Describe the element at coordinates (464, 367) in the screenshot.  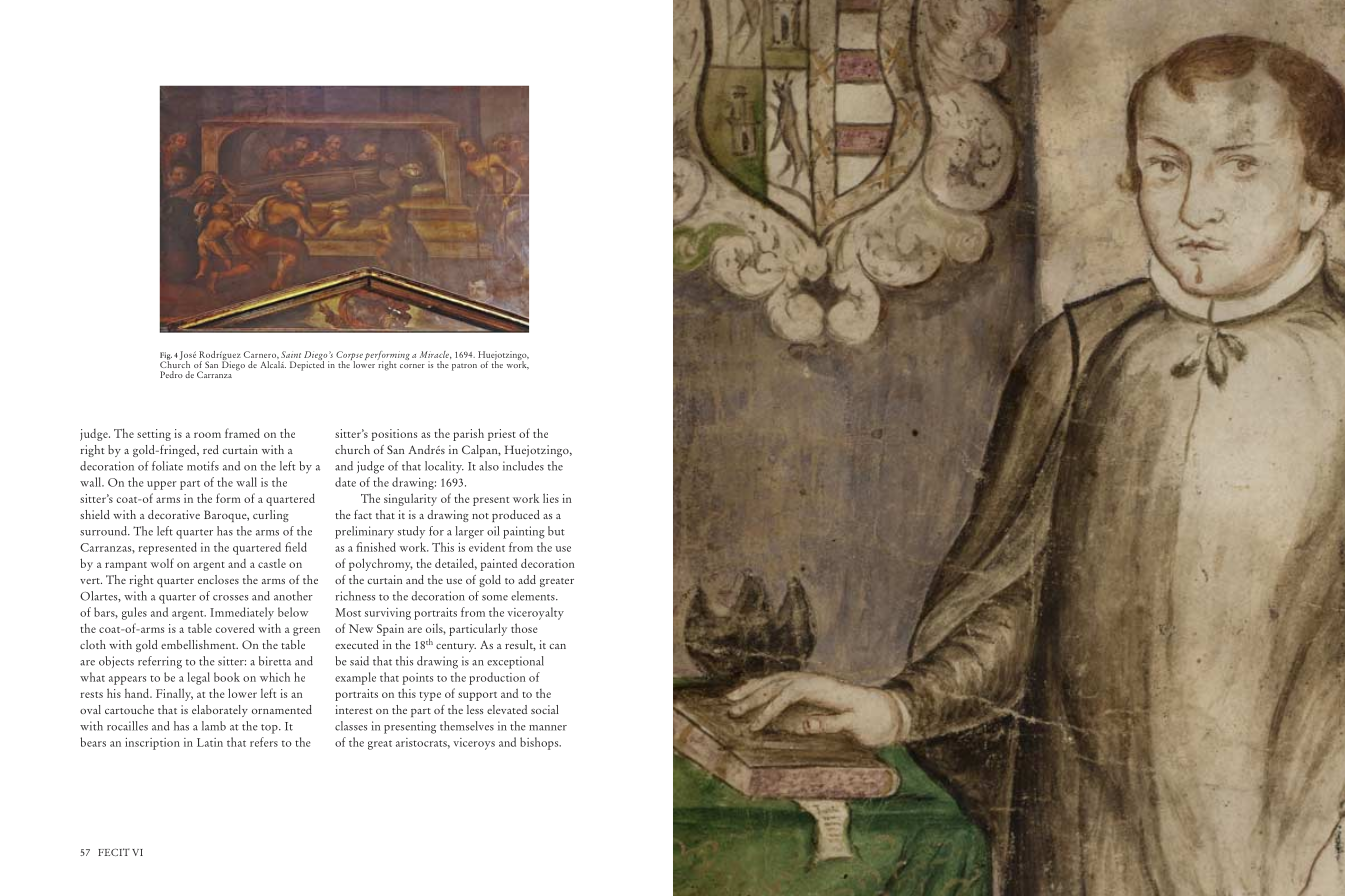
I see `patron` at that location.
